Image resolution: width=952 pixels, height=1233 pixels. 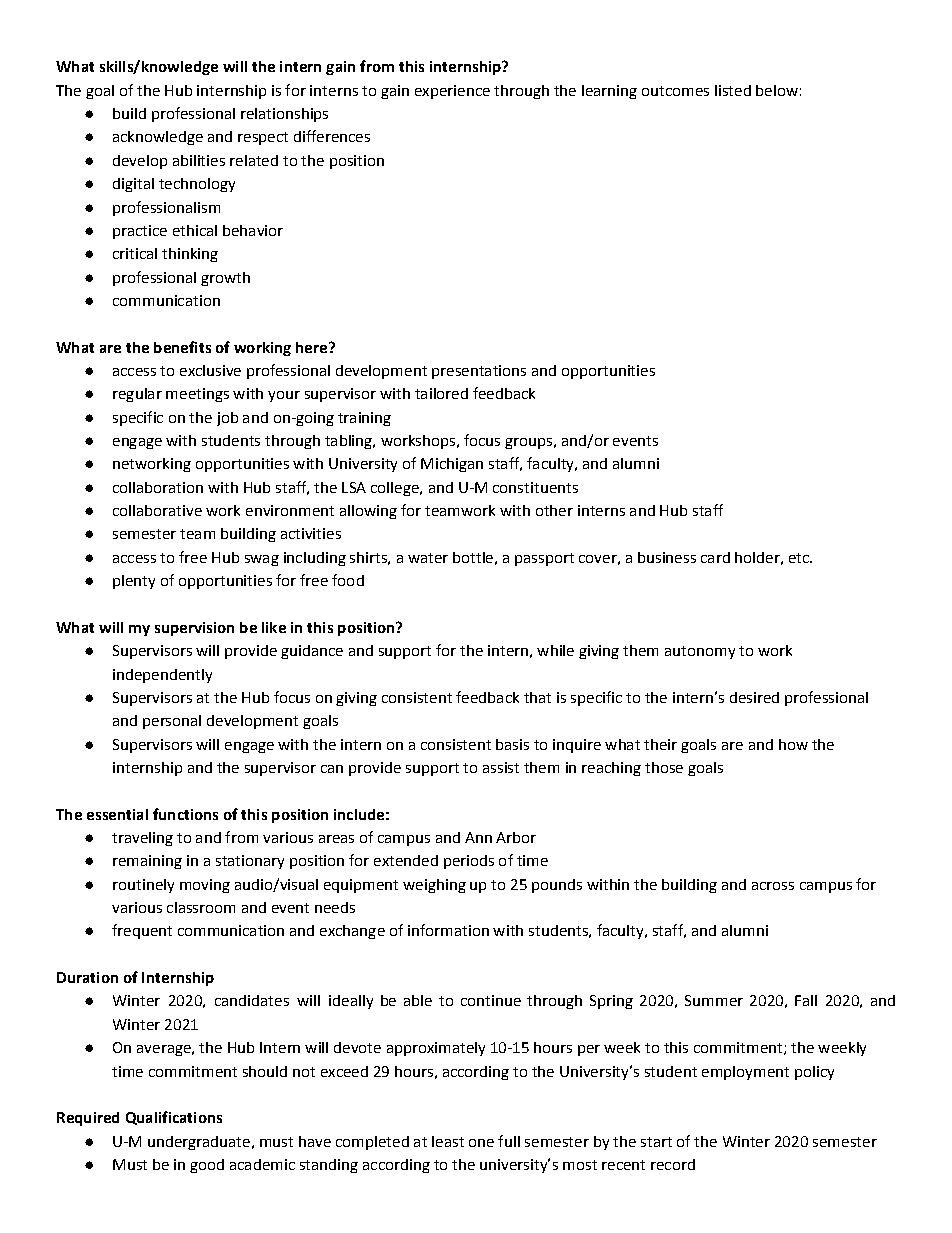 What do you see at coordinates (700, 652) in the screenshot?
I see `autonomy` at bounding box center [700, 652].
